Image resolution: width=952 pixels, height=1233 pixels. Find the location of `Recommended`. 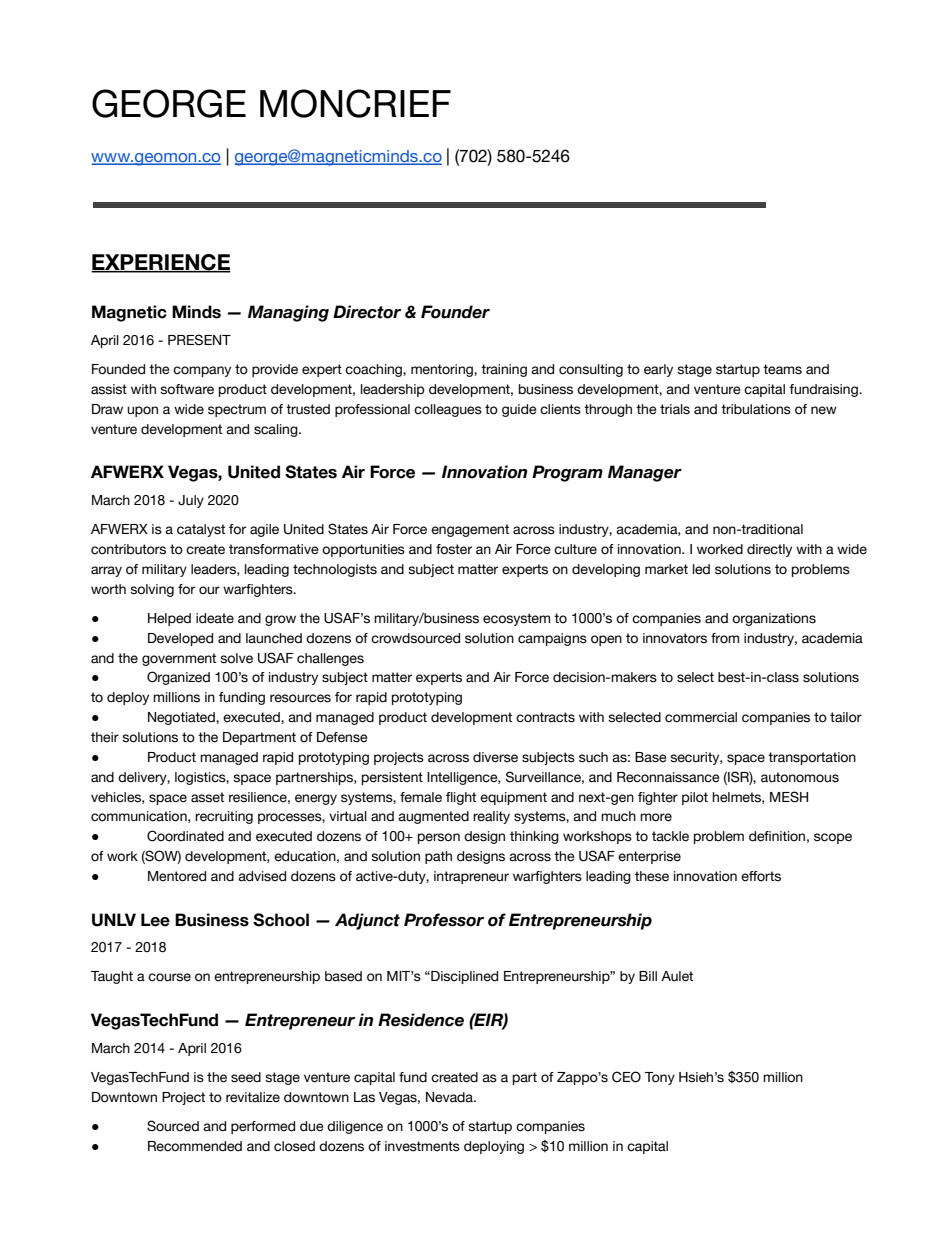

Recommended is located at coordinates (195, 1146).
